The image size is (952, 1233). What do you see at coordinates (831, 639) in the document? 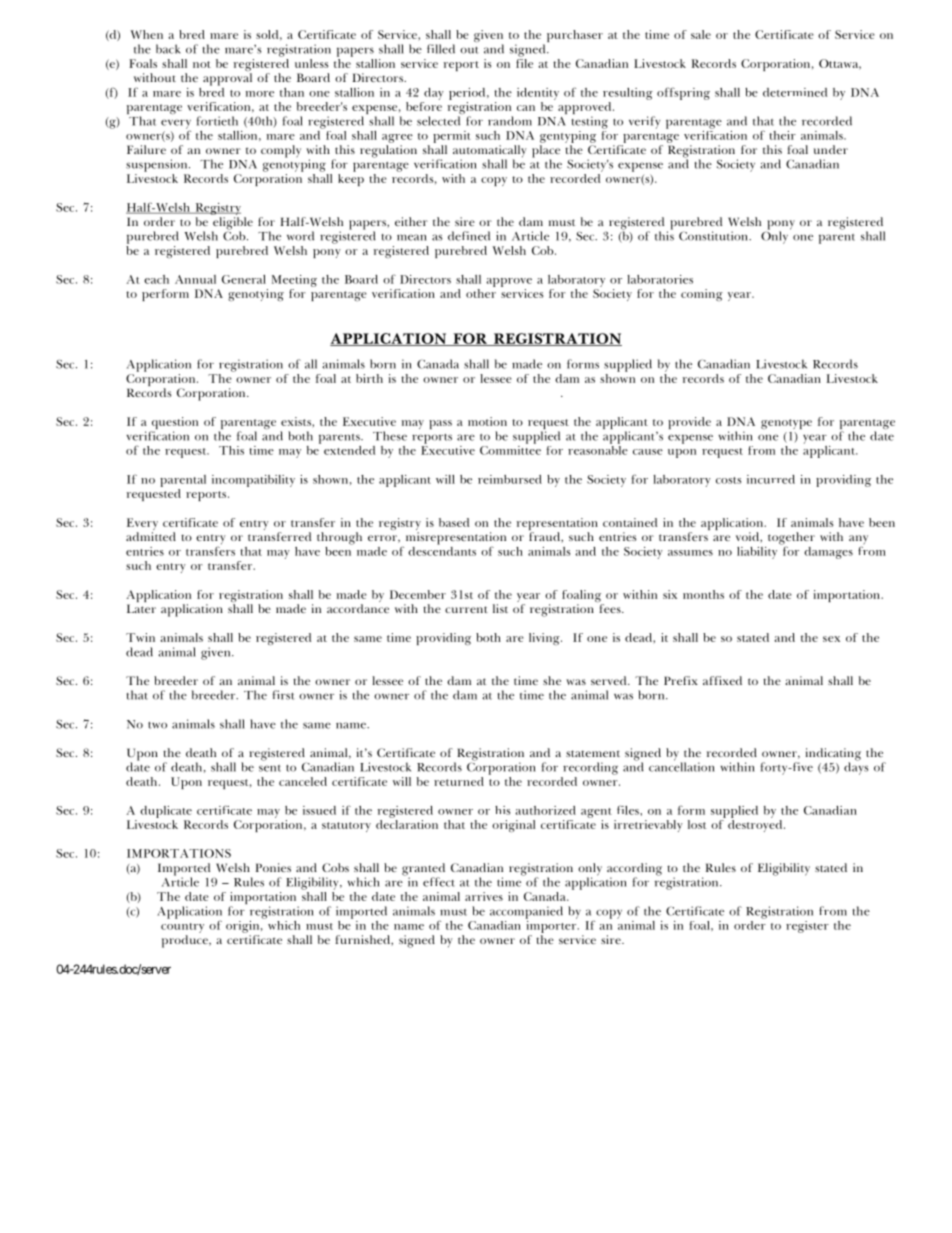
I see `sex` at bounding box center [831, 639].
